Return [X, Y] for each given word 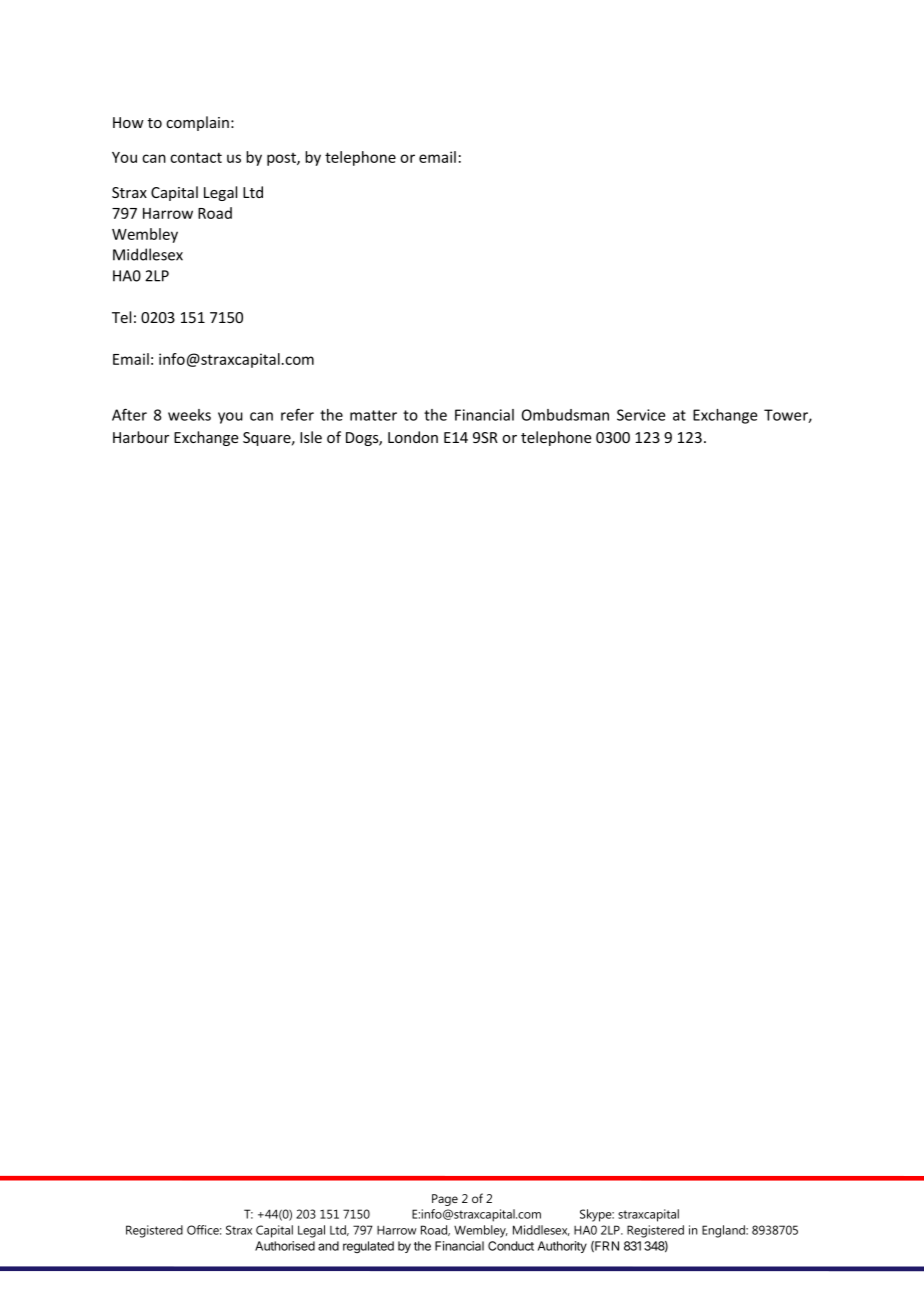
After [129, 414]
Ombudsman [565, 415]
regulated [368, 1247]
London [413, 437]
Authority [562, 1247]
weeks [189, 415]
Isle [311, 437]
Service [641, 415]
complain [197, 123]
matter [373, 415]
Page [445, 1200]
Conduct [511, 1246]
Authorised [285, 1246]
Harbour [141, 437]
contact [196, 157]
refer [297, 414]
